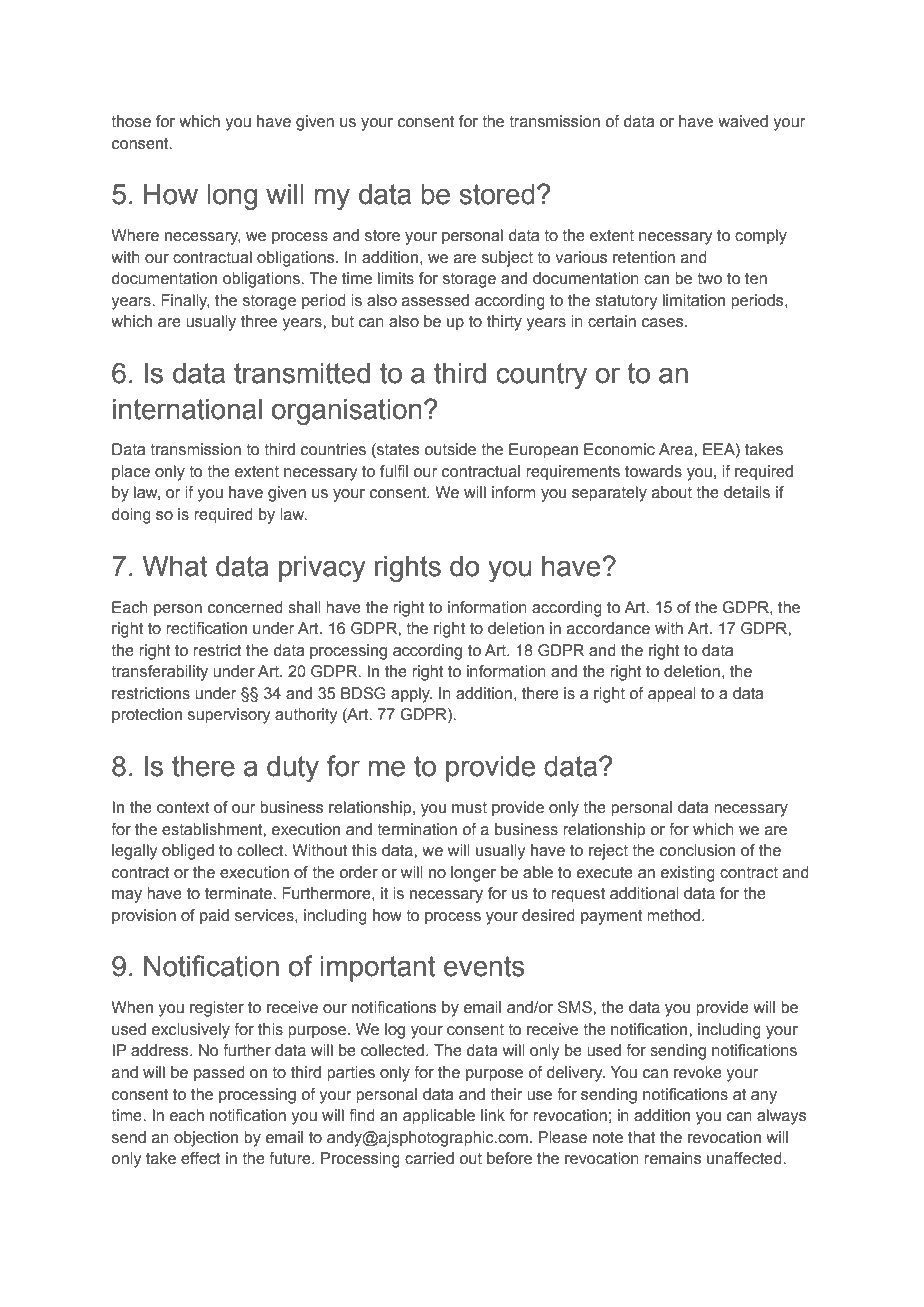  I want to click on appeal, so click(672, 695).
